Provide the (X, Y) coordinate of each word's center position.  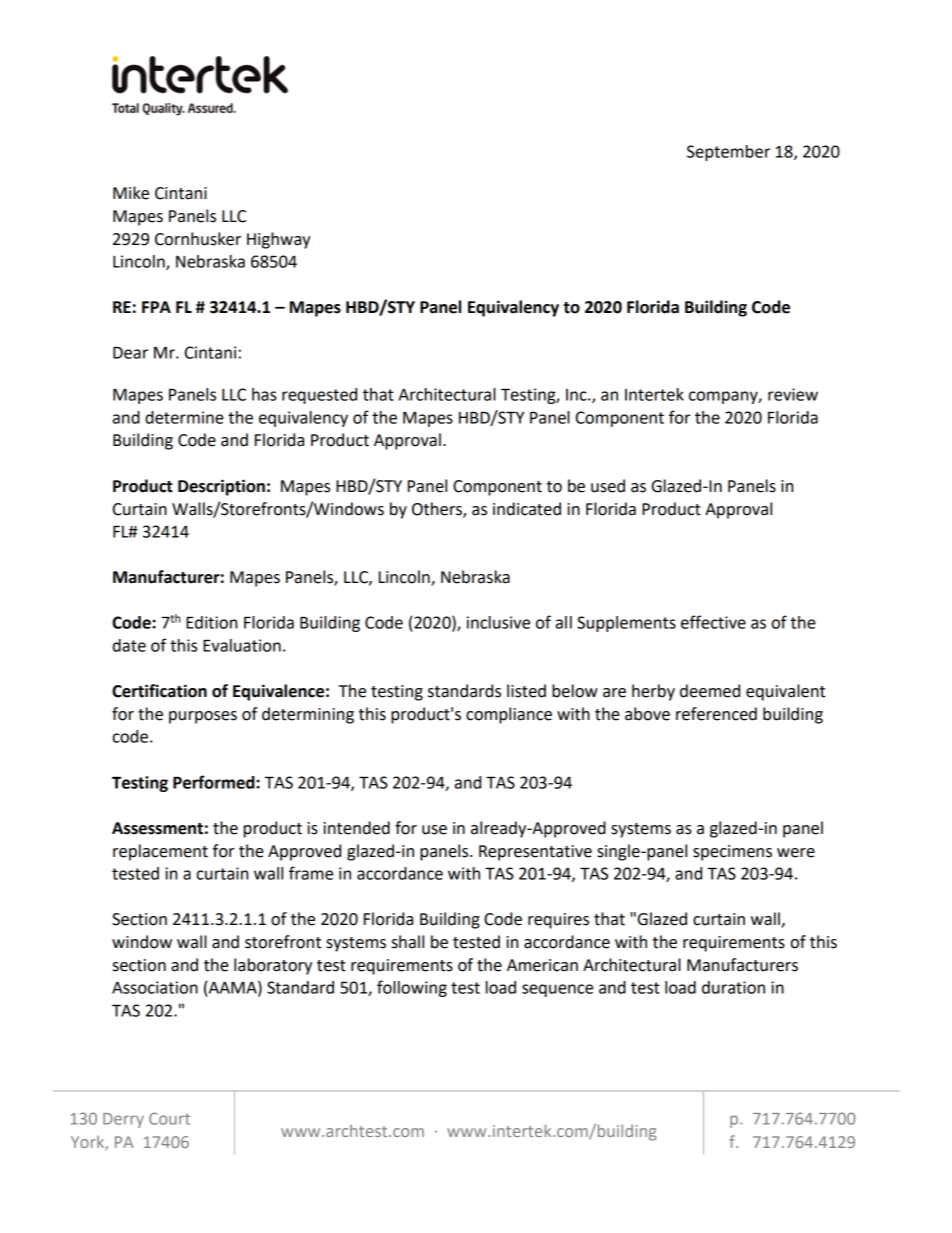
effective (713, 622)
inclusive (498, 622)
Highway (279, 240)
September (728, 153)
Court (169, 1118)
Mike (131, 193)
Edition (211, 622)
